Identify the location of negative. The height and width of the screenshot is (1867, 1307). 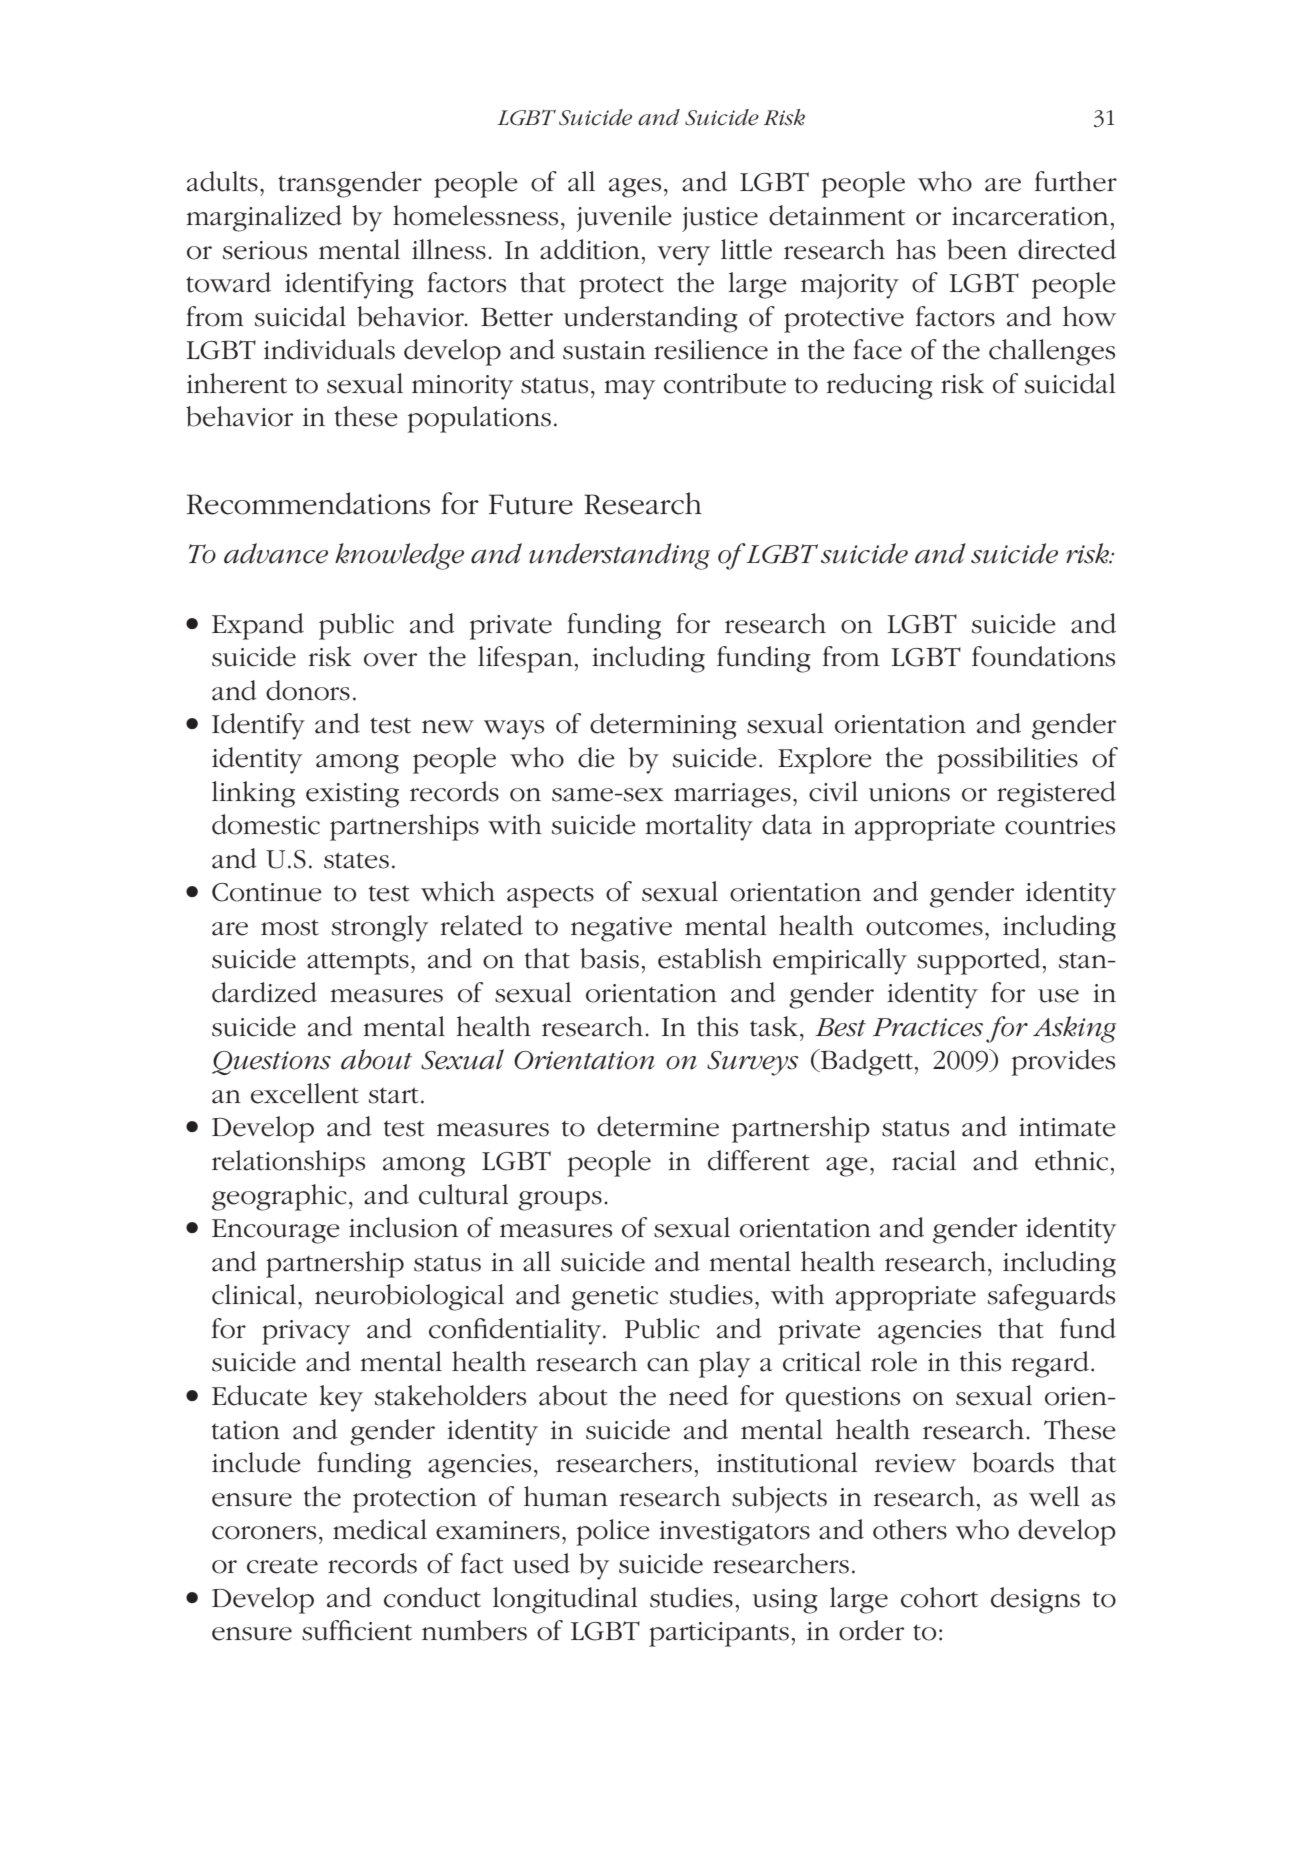
(621, 929).
